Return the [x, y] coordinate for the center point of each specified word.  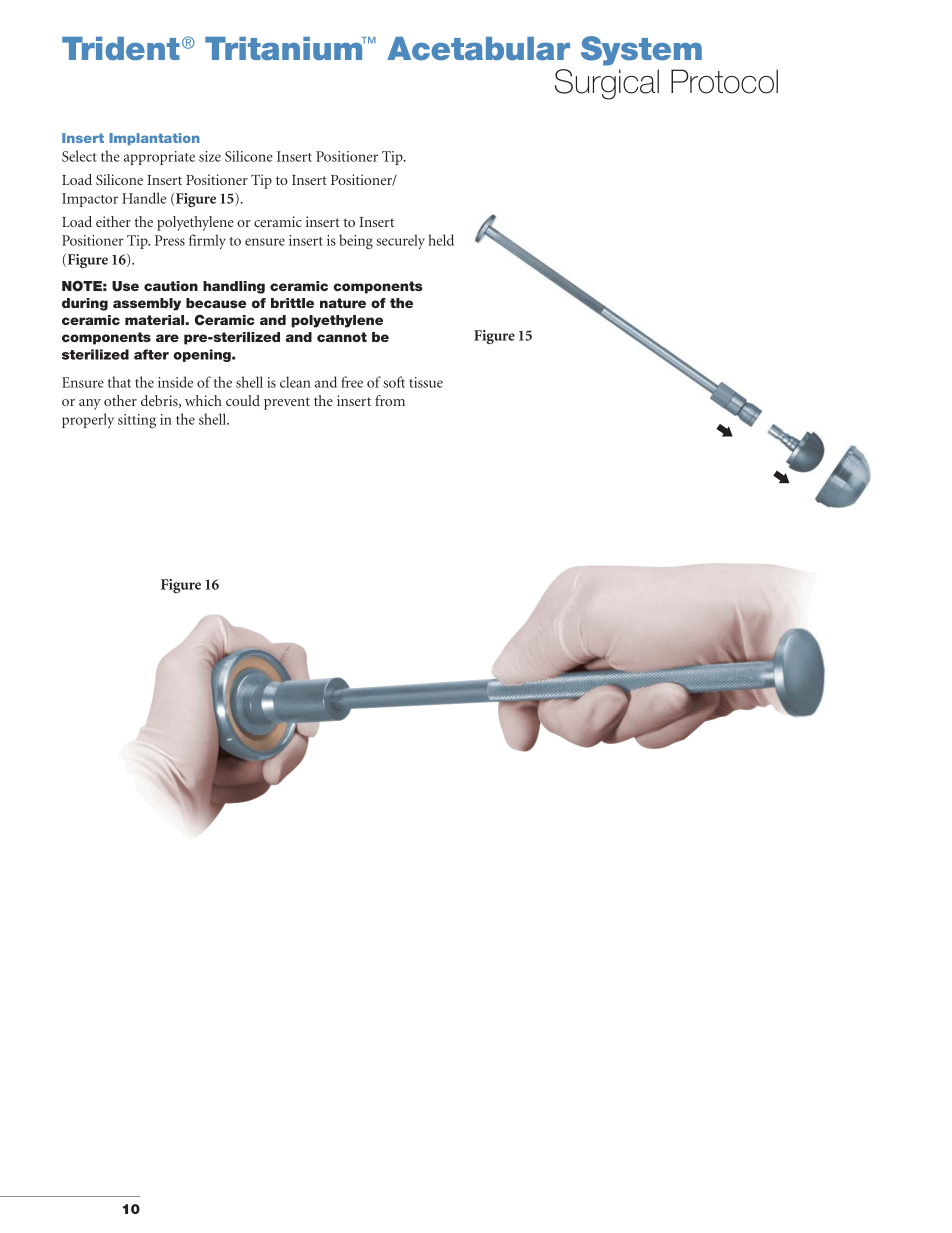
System [641, 51]
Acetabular [478, 49]
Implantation [154, 139]
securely [400, 241]
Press [170, 240]
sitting [137, 421]
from [390, 400]
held [441, 240]
